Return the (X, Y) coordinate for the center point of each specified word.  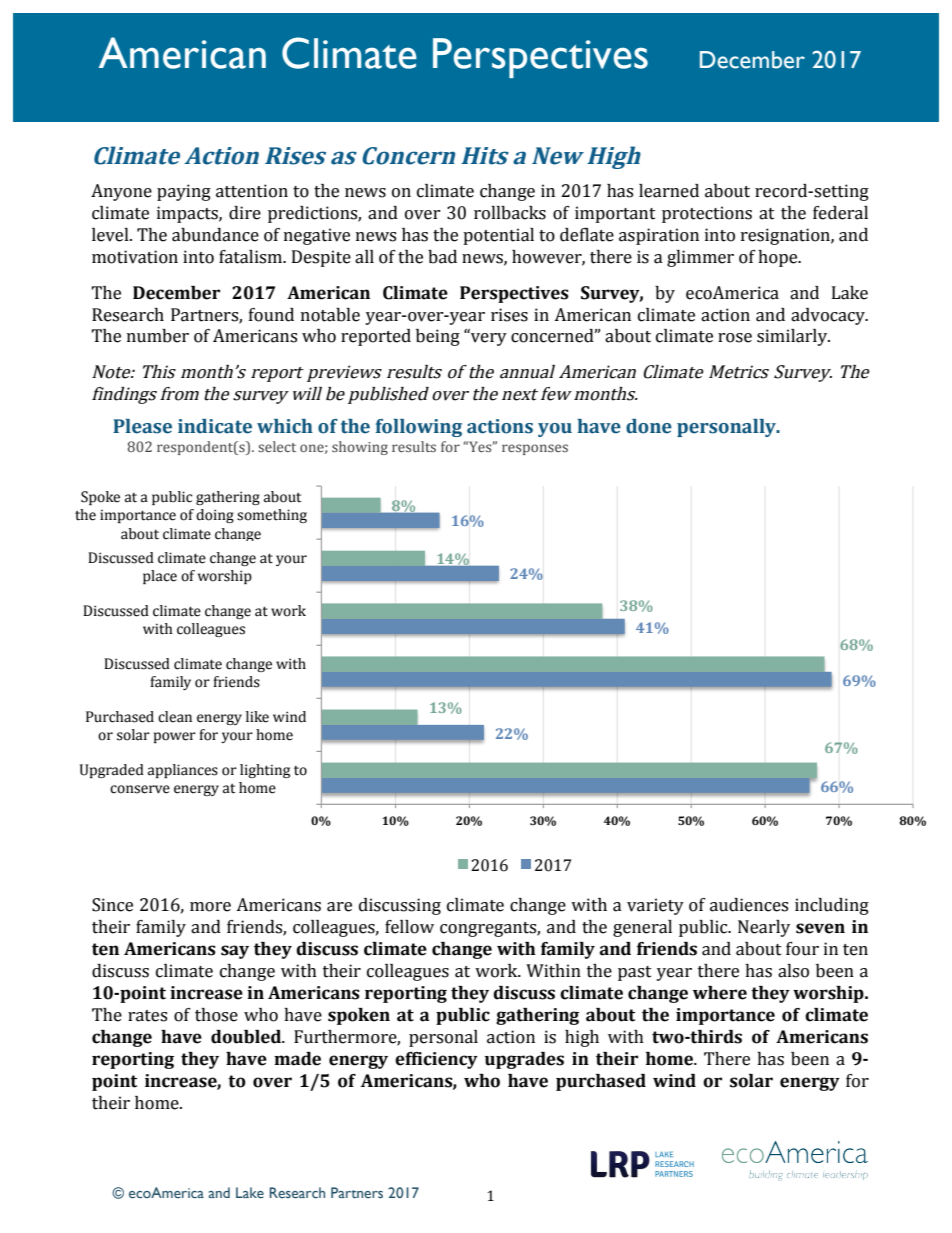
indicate (215, 426)
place (160, 577)
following (419, 428)
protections (707, 214)
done (649, 426)
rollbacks (510, 213)
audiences (749, 905)
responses (535, 449)
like (257, 717)
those (216, 1015)
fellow (409, 927)
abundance (215, 235)
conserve (140, 789)
